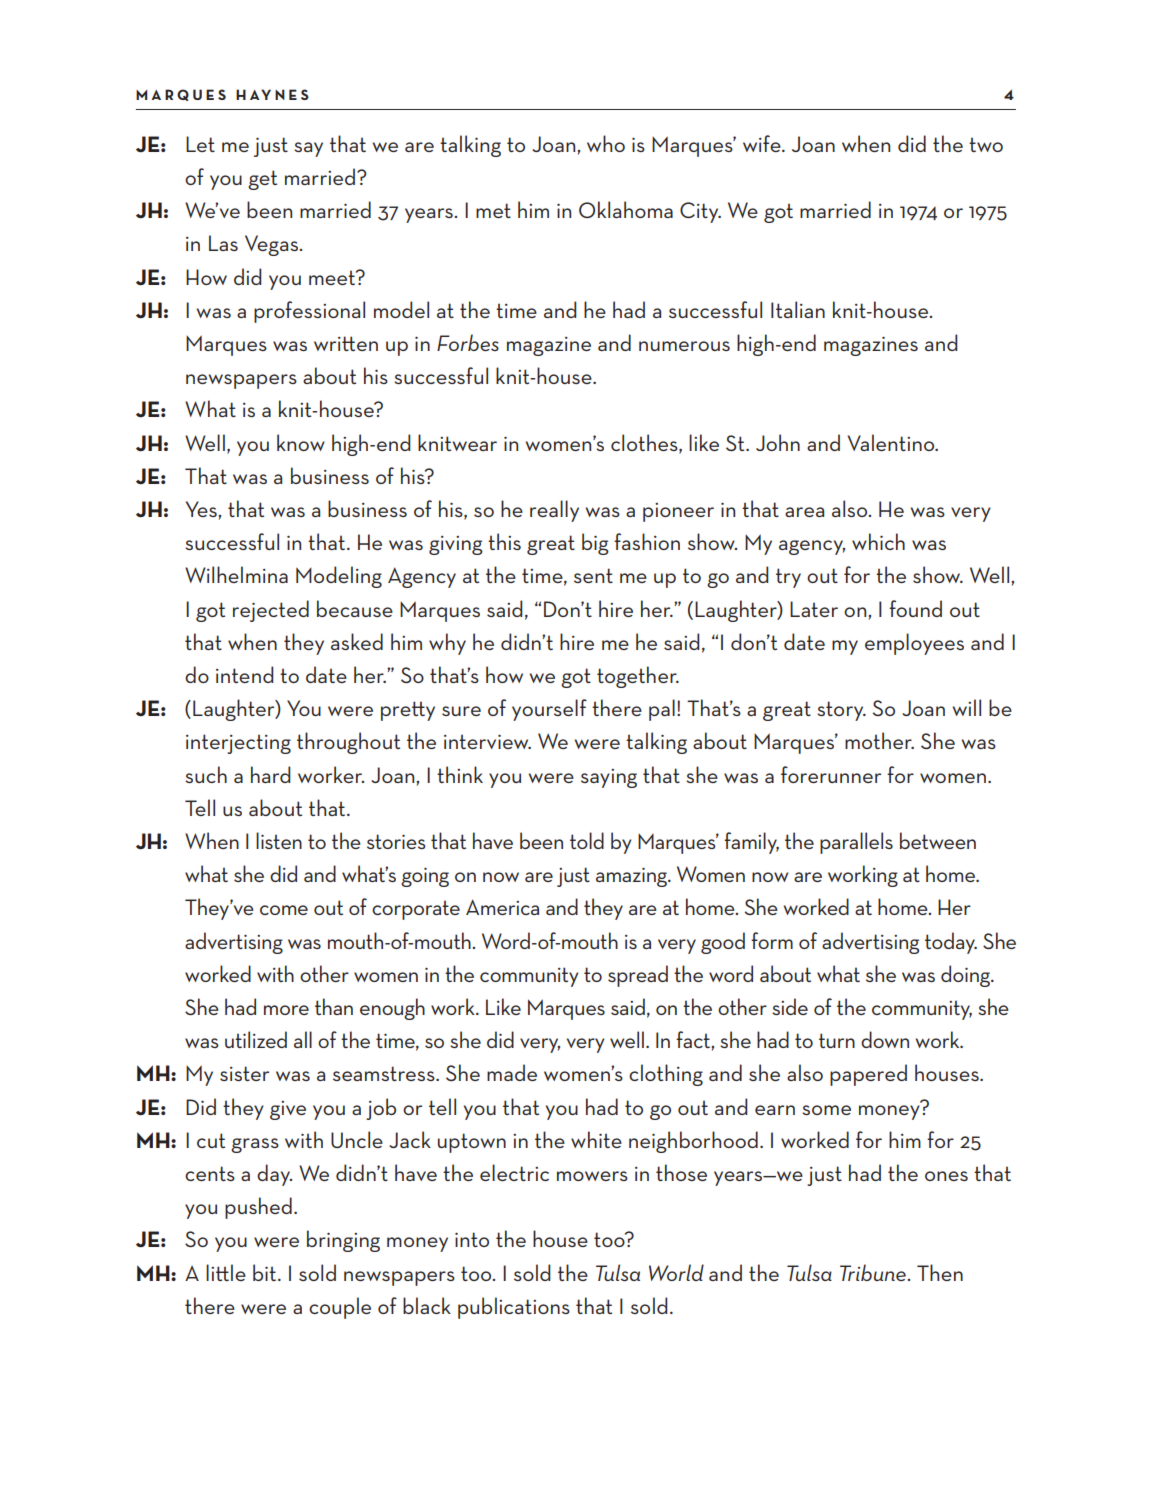 The height and width of the screenshot is (1494, 1155). Describe the element at coordinates (606, 143) in the screenshot. I see `who` at that location.
